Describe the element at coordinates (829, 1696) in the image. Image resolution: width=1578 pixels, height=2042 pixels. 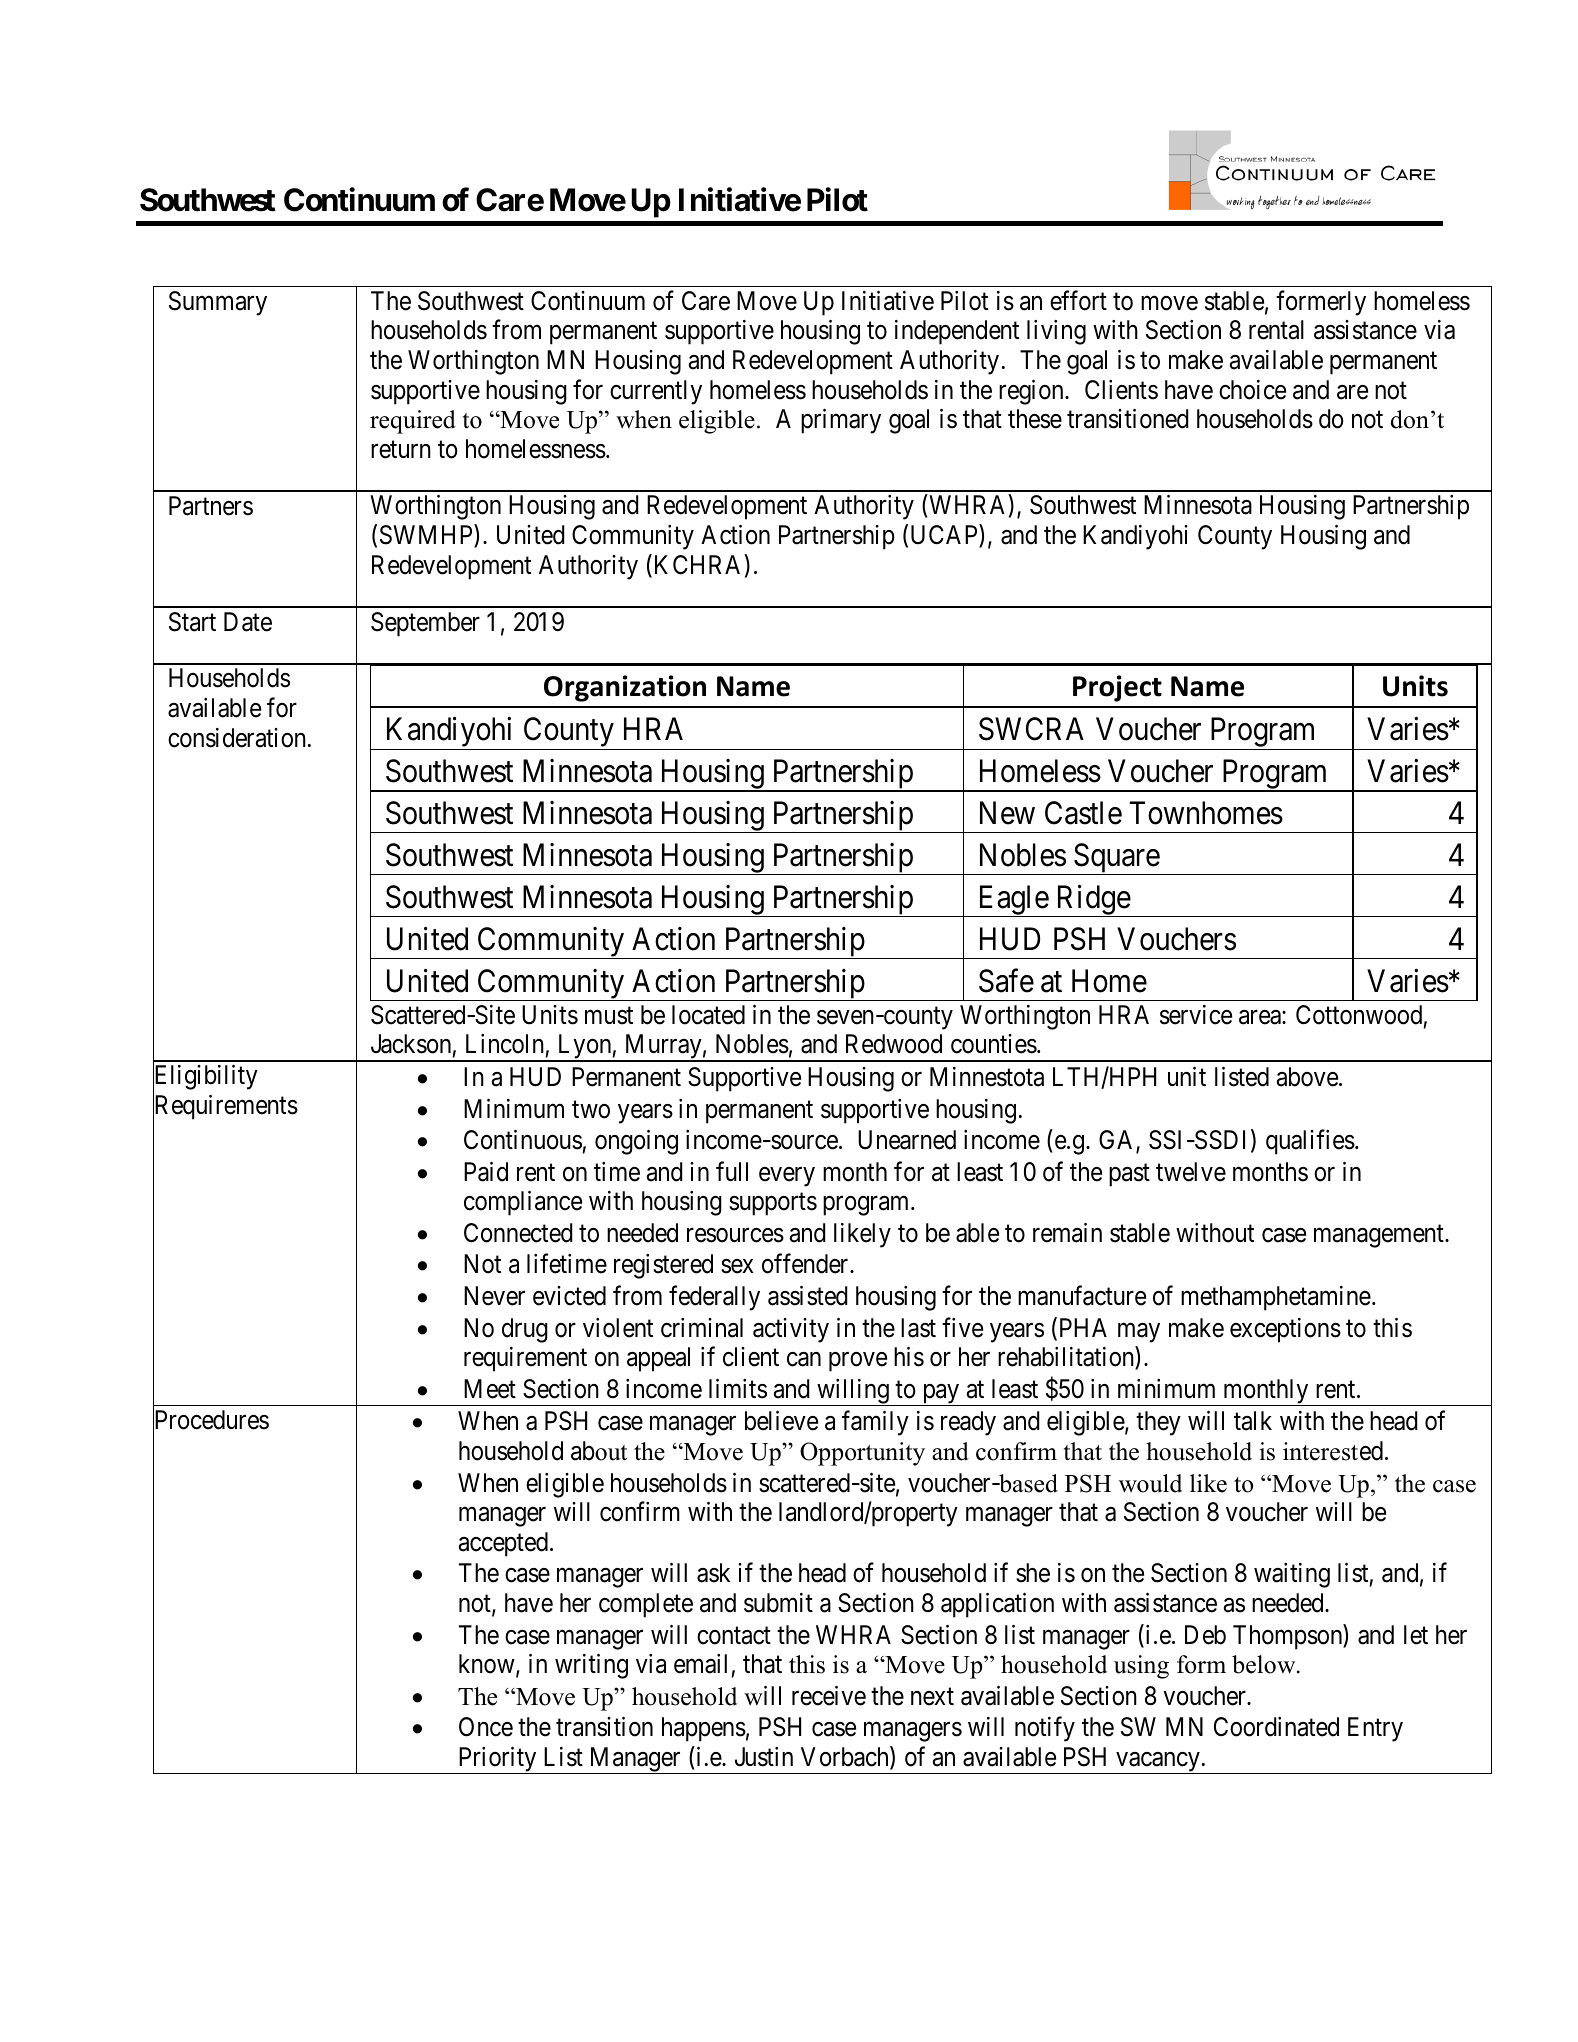
I see `receive` at that location.
